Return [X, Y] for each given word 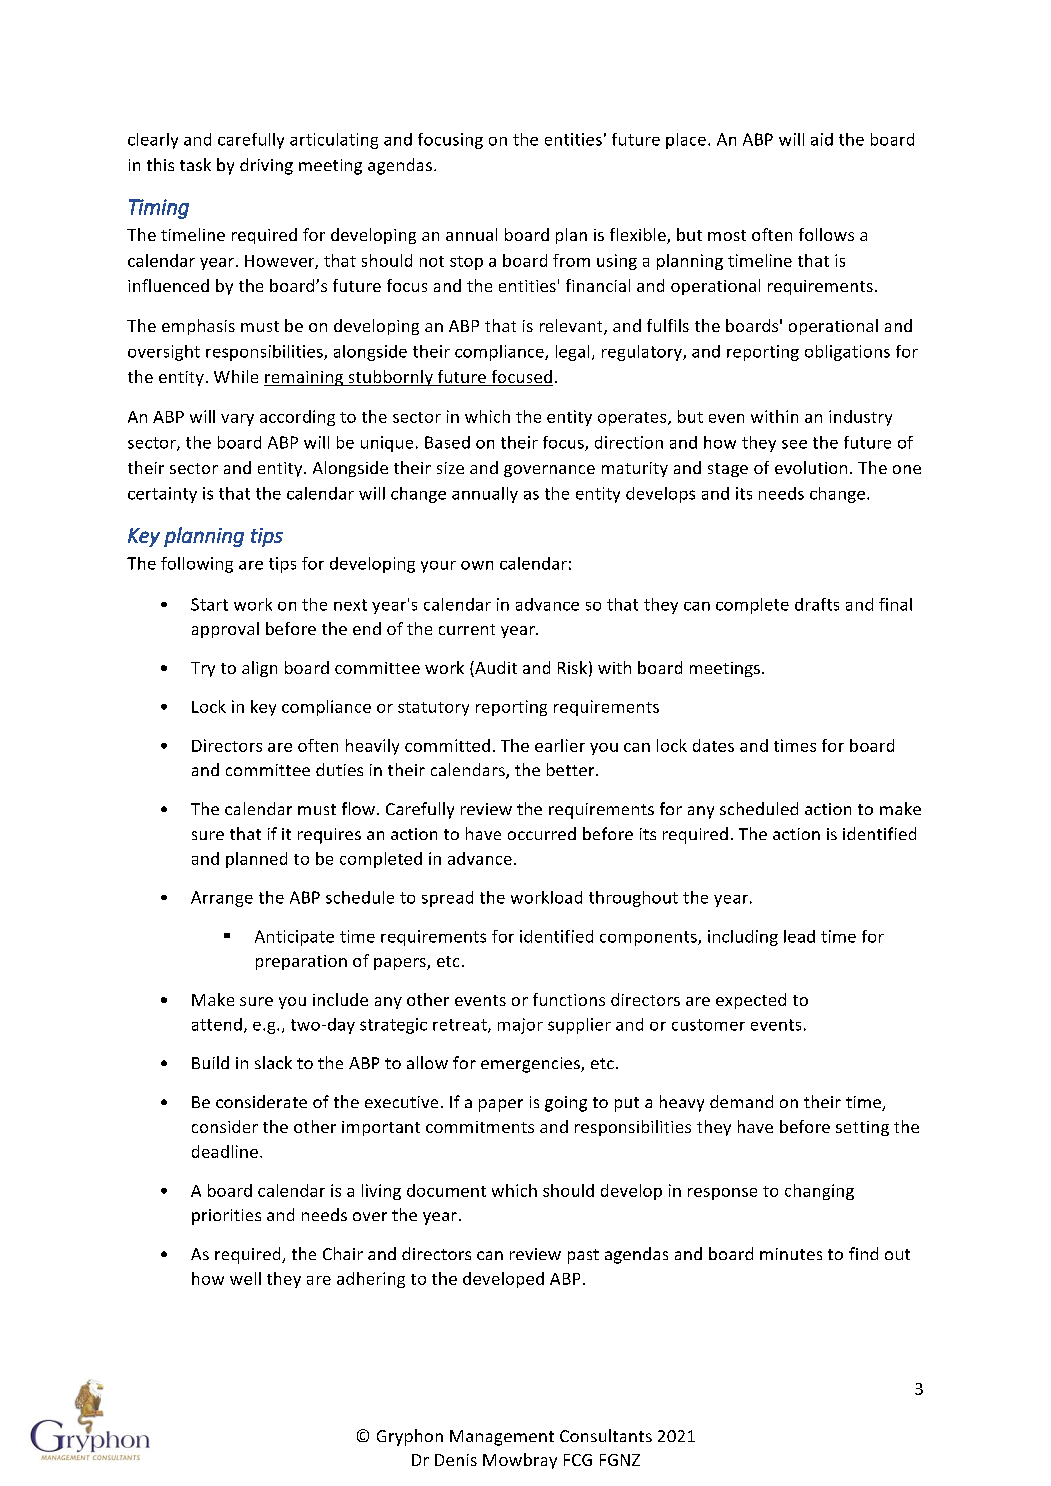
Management [502, 1438]
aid [822, 139]
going [566, 1104]
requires [329, 836]
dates [713, 745]
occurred [542, 833]
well [245, 1278]
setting [862, 1128]
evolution [811, 467]
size [450, 468]
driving [266, 166]
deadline [225, 1151]
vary [237, 420]
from [571, 260]
